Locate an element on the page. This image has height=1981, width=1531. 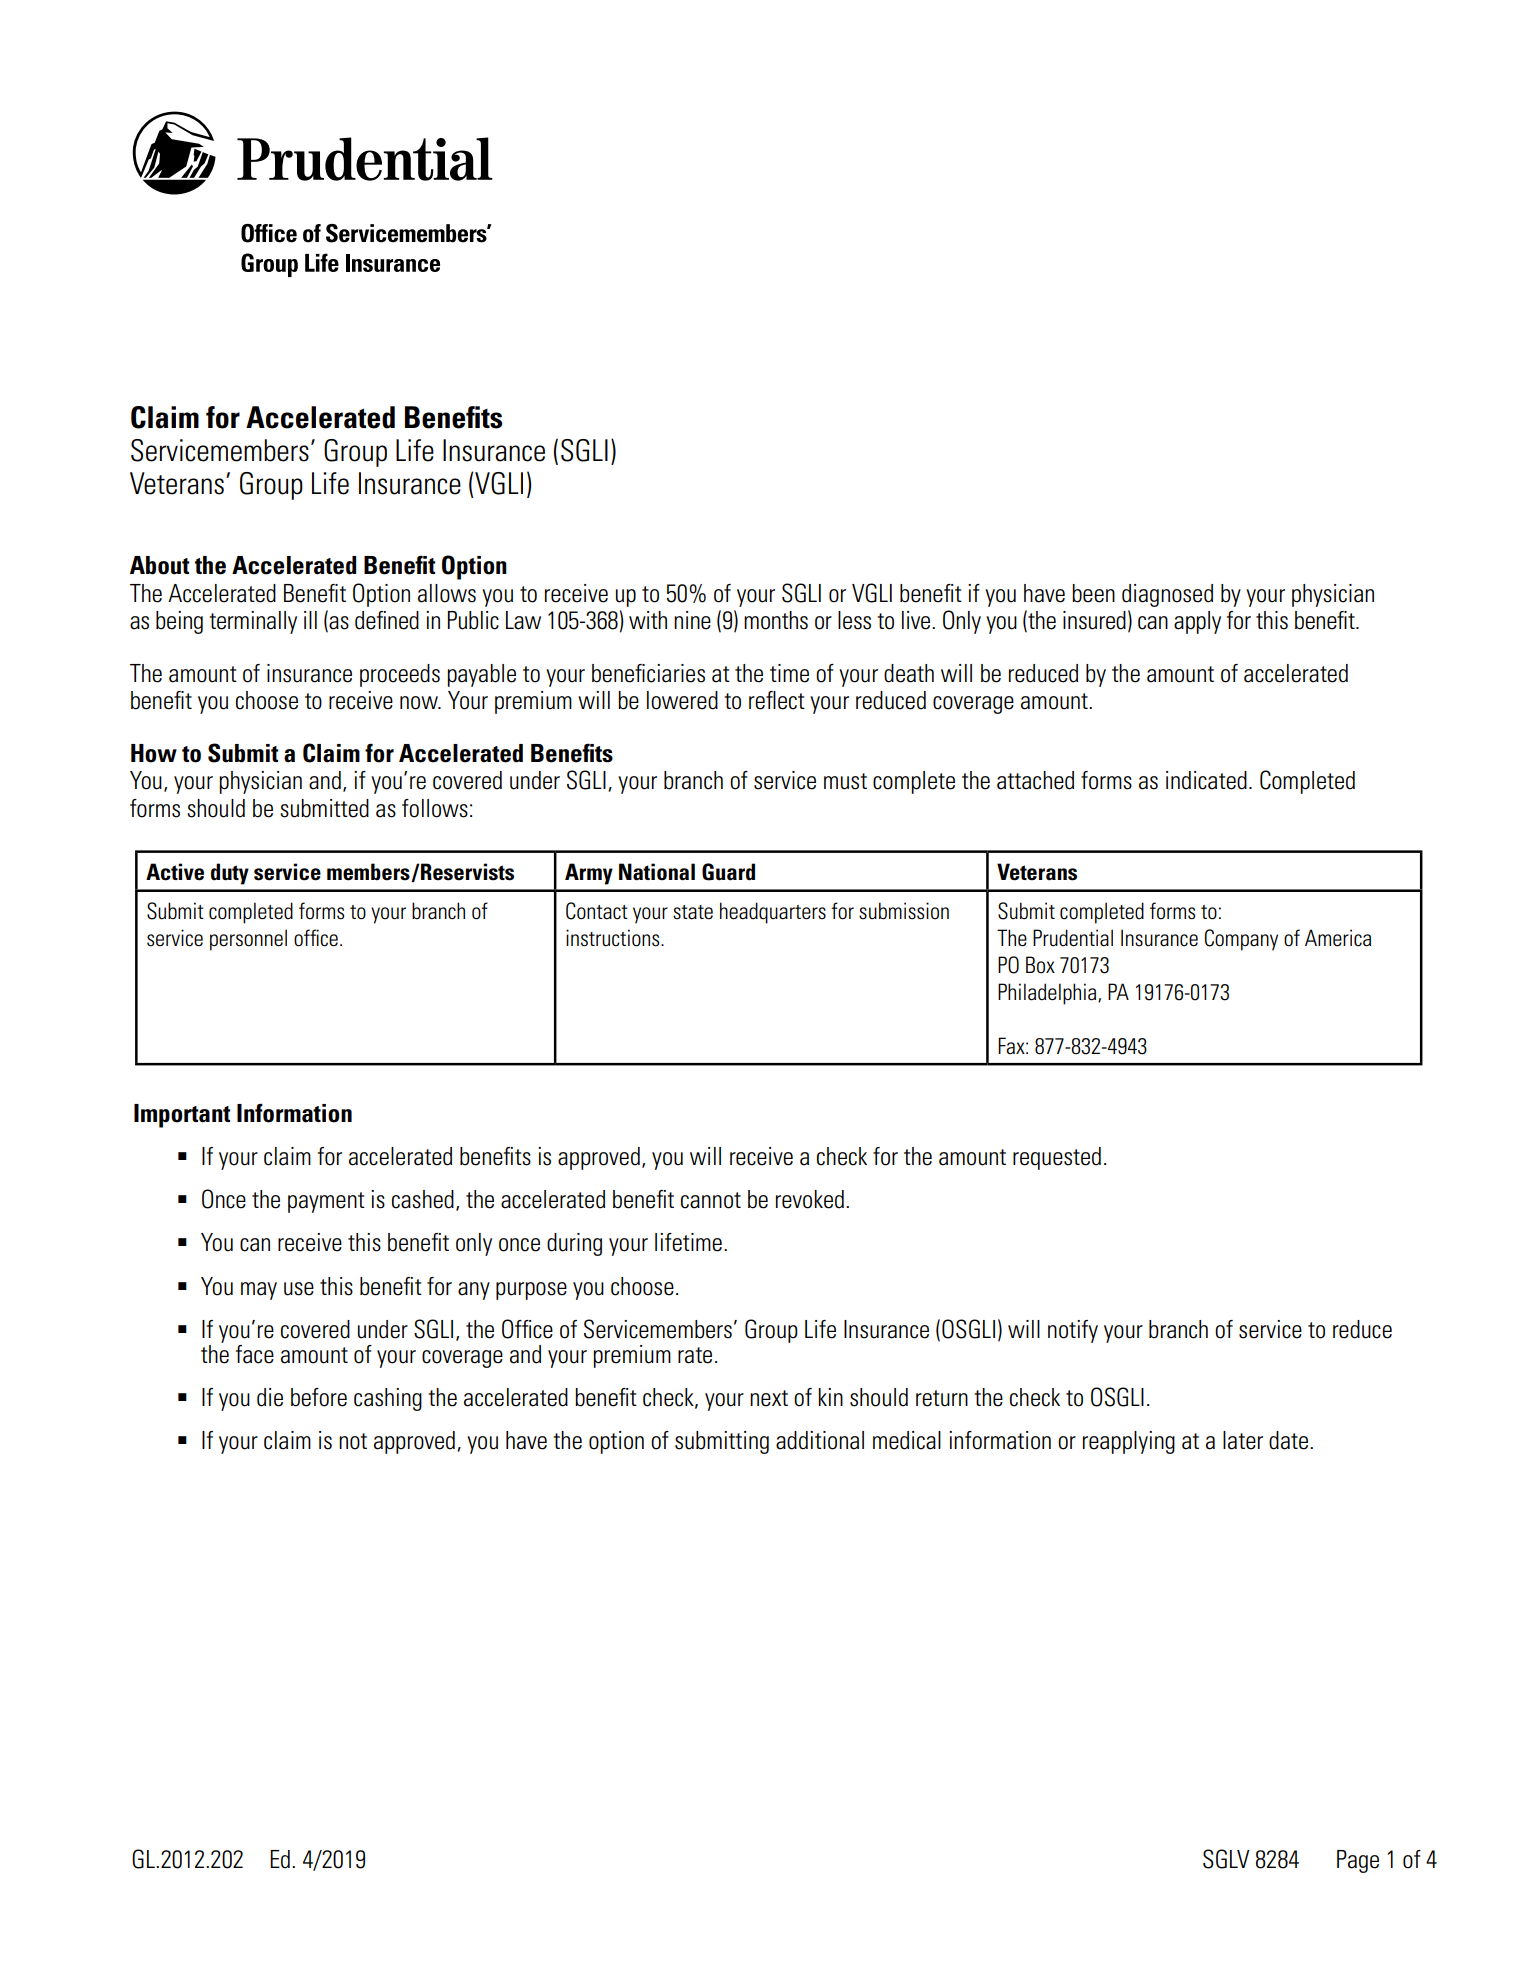
Company is located at coordinates (1241, 940).
